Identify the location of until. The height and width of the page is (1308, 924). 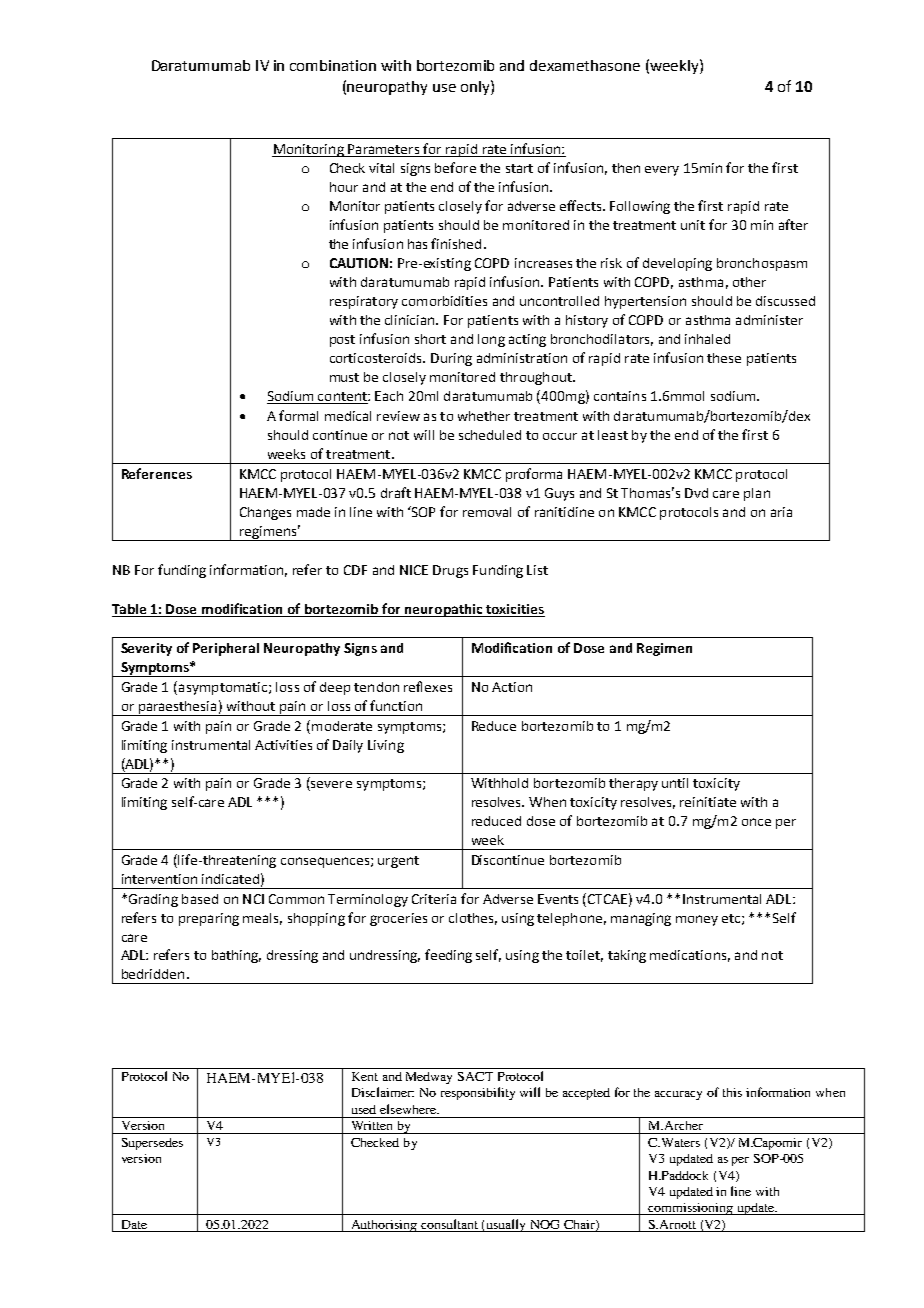
(675, 783).
